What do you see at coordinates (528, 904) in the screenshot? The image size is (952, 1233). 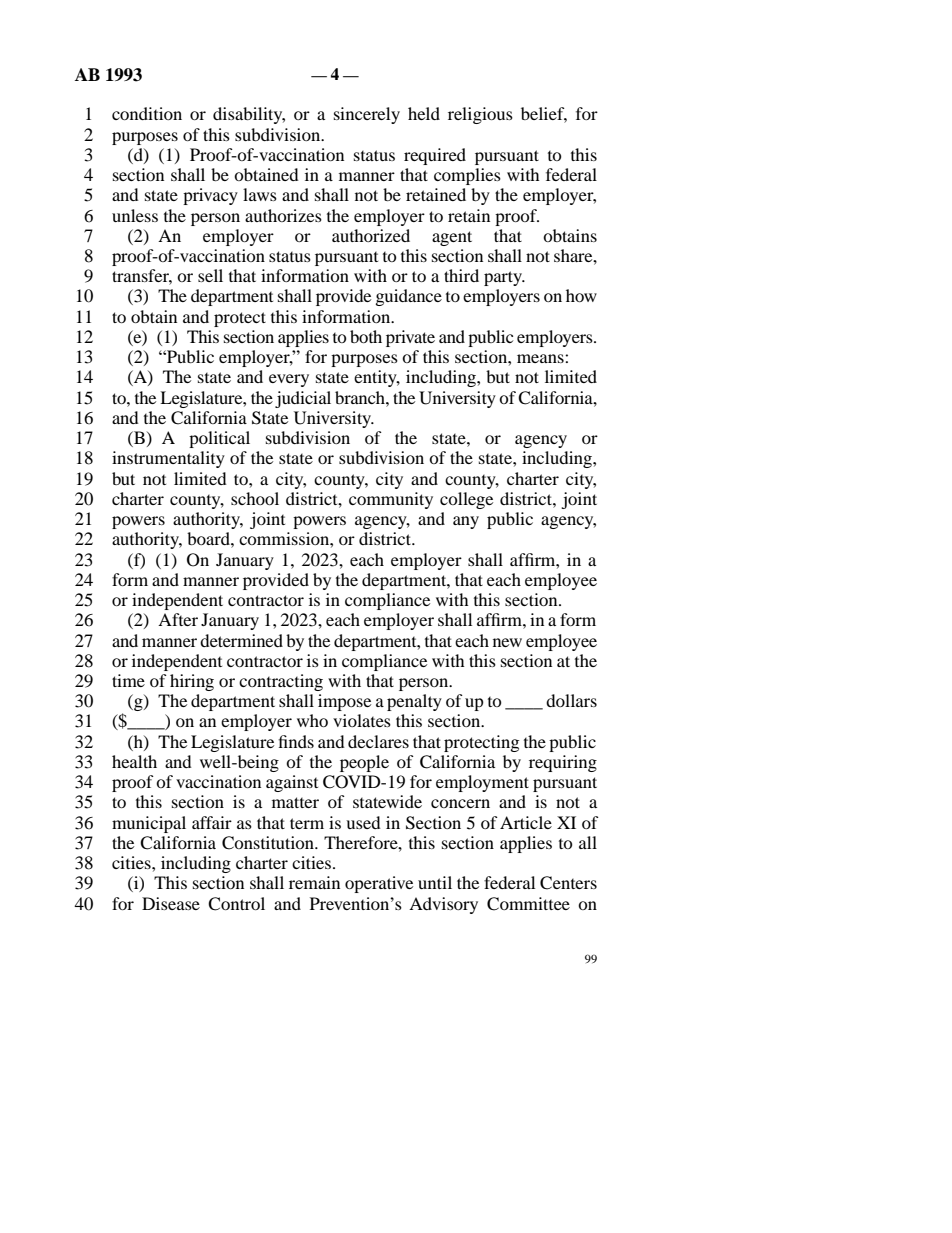 I see `Committee` at bounding box center [528, 904].
